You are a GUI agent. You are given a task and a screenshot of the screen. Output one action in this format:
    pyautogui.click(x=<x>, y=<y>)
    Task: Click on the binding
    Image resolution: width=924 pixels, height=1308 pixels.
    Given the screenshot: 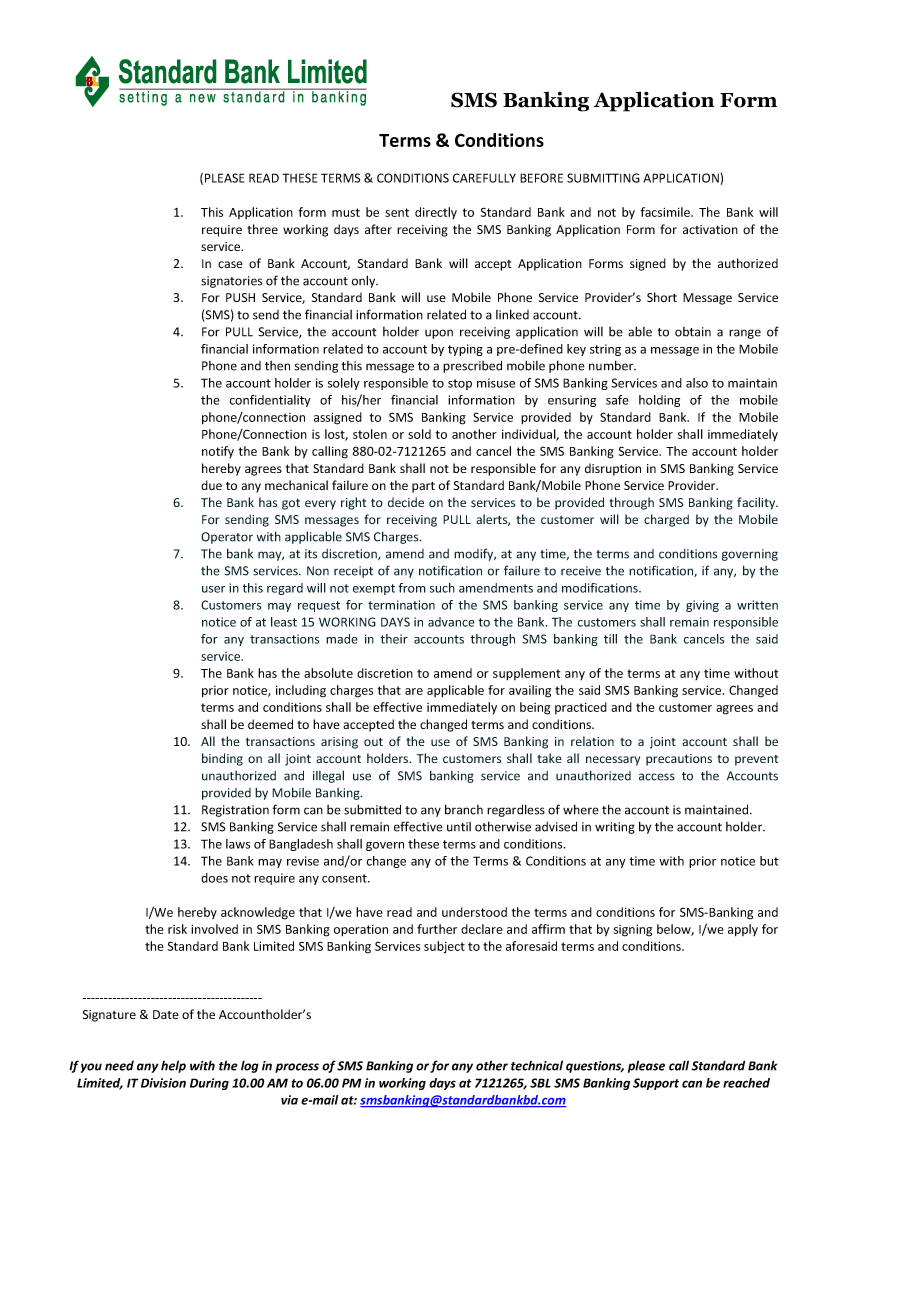 What is the action you would take?
    pyautogui.click(x=222, y=759)
